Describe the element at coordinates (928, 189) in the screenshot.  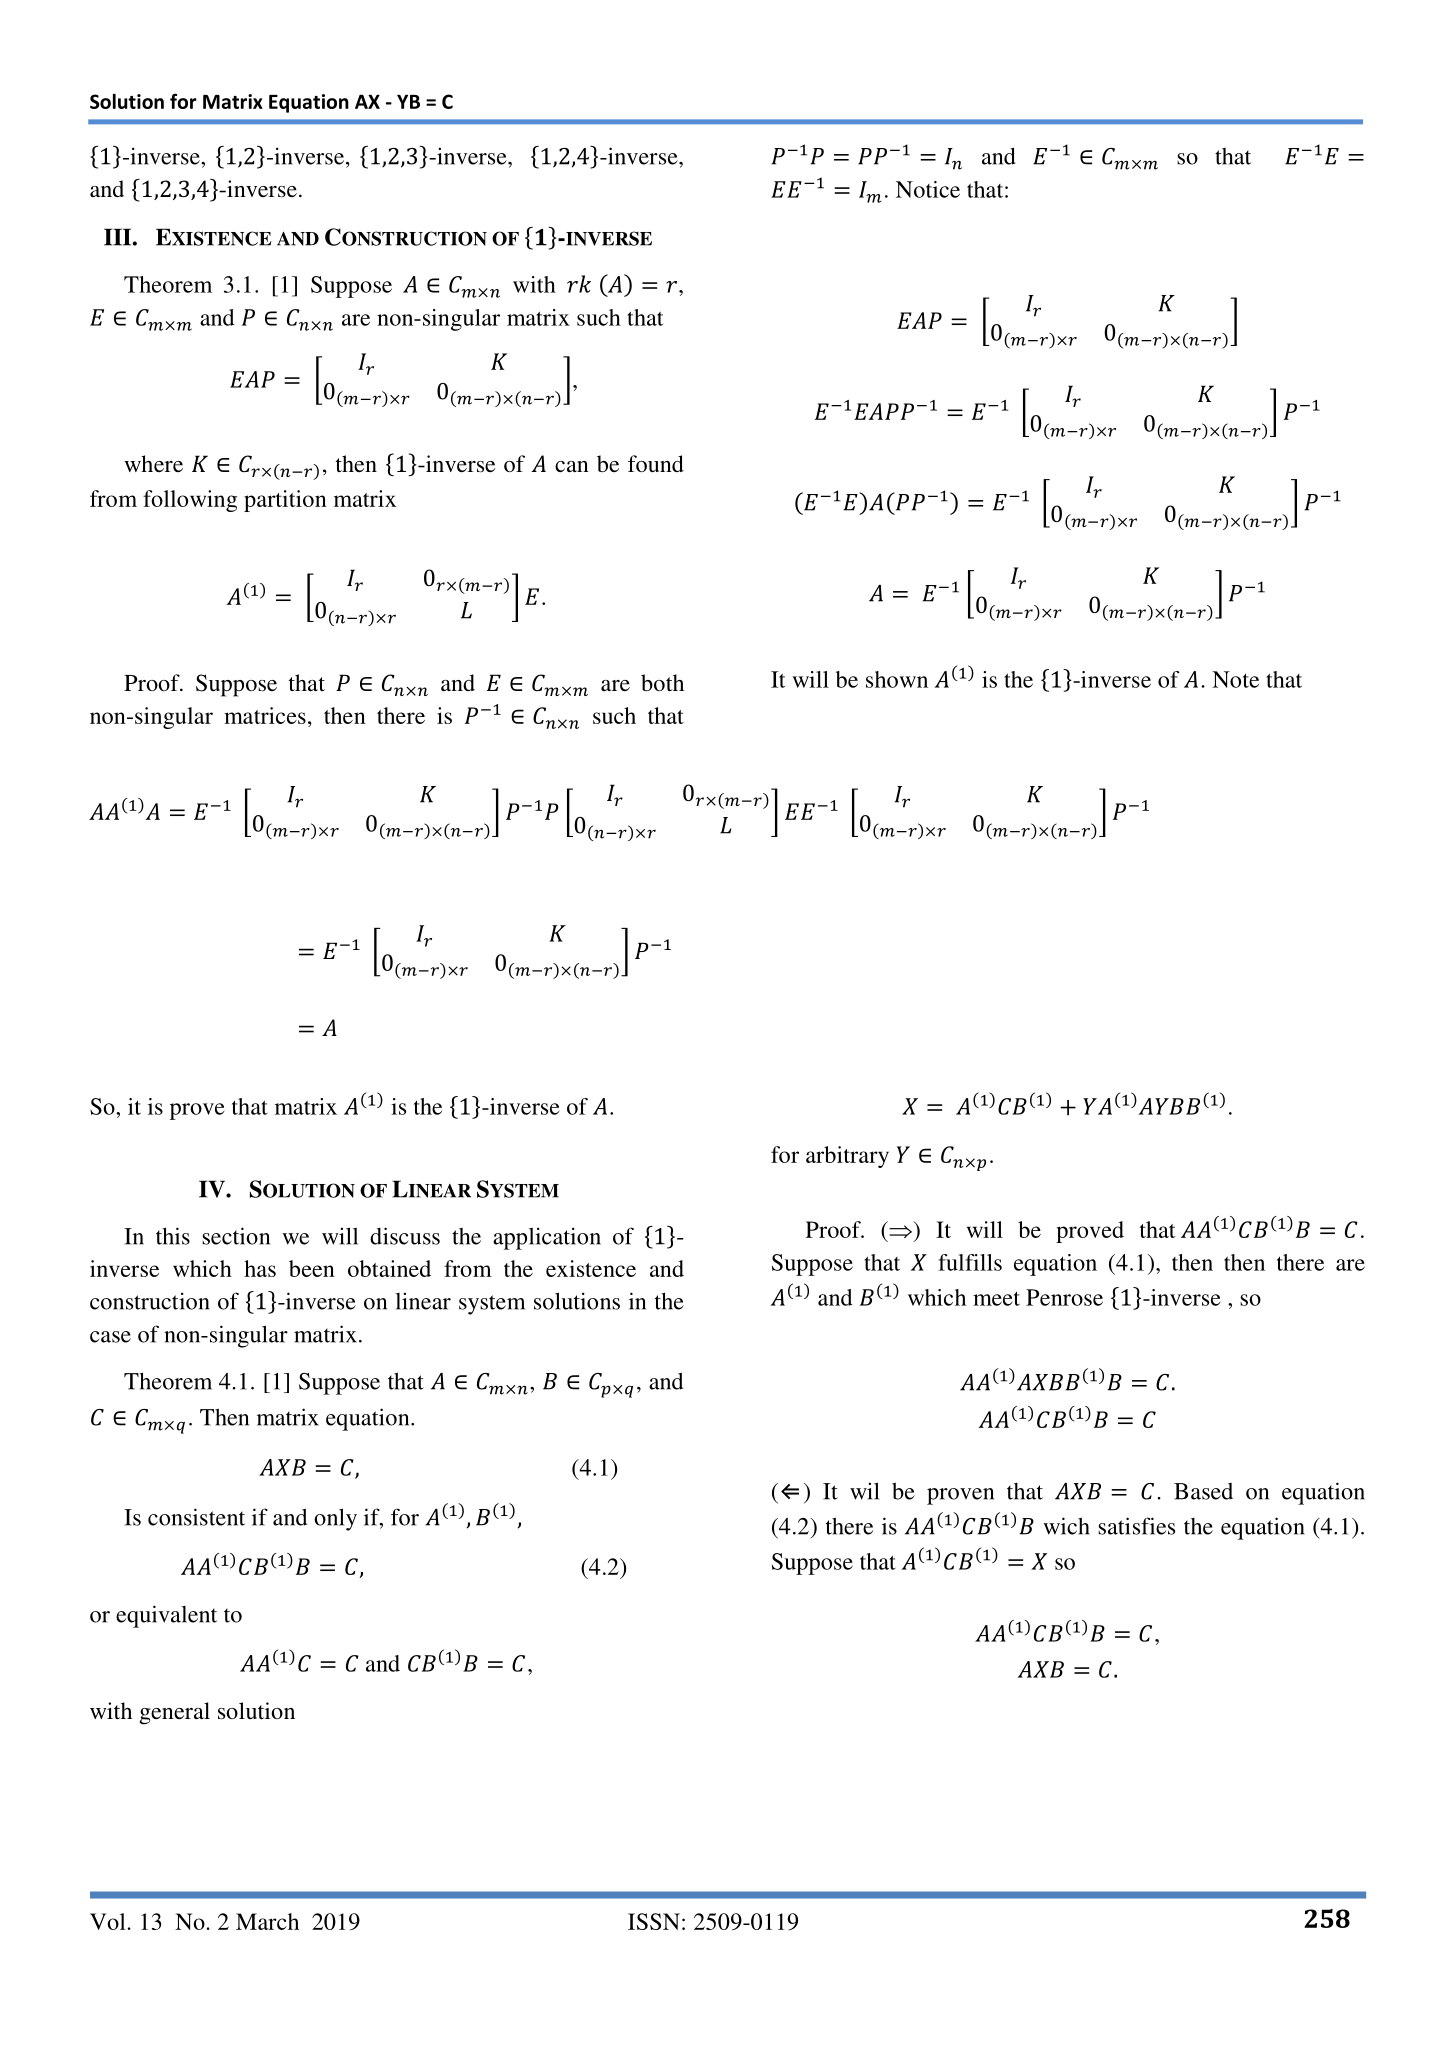
I see `Notice` at that location.
